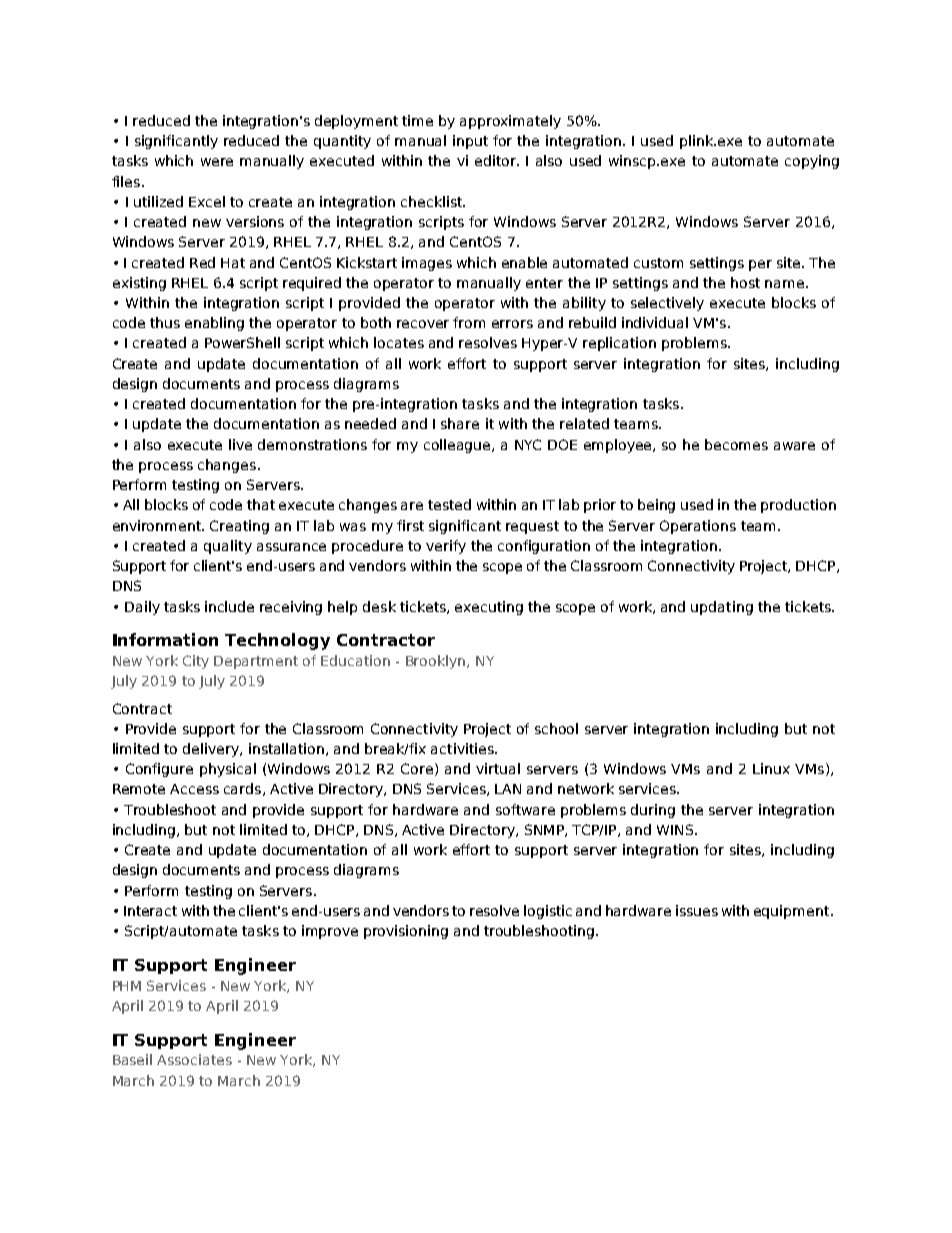  I want to click on provisioning, so click(406, 932).
